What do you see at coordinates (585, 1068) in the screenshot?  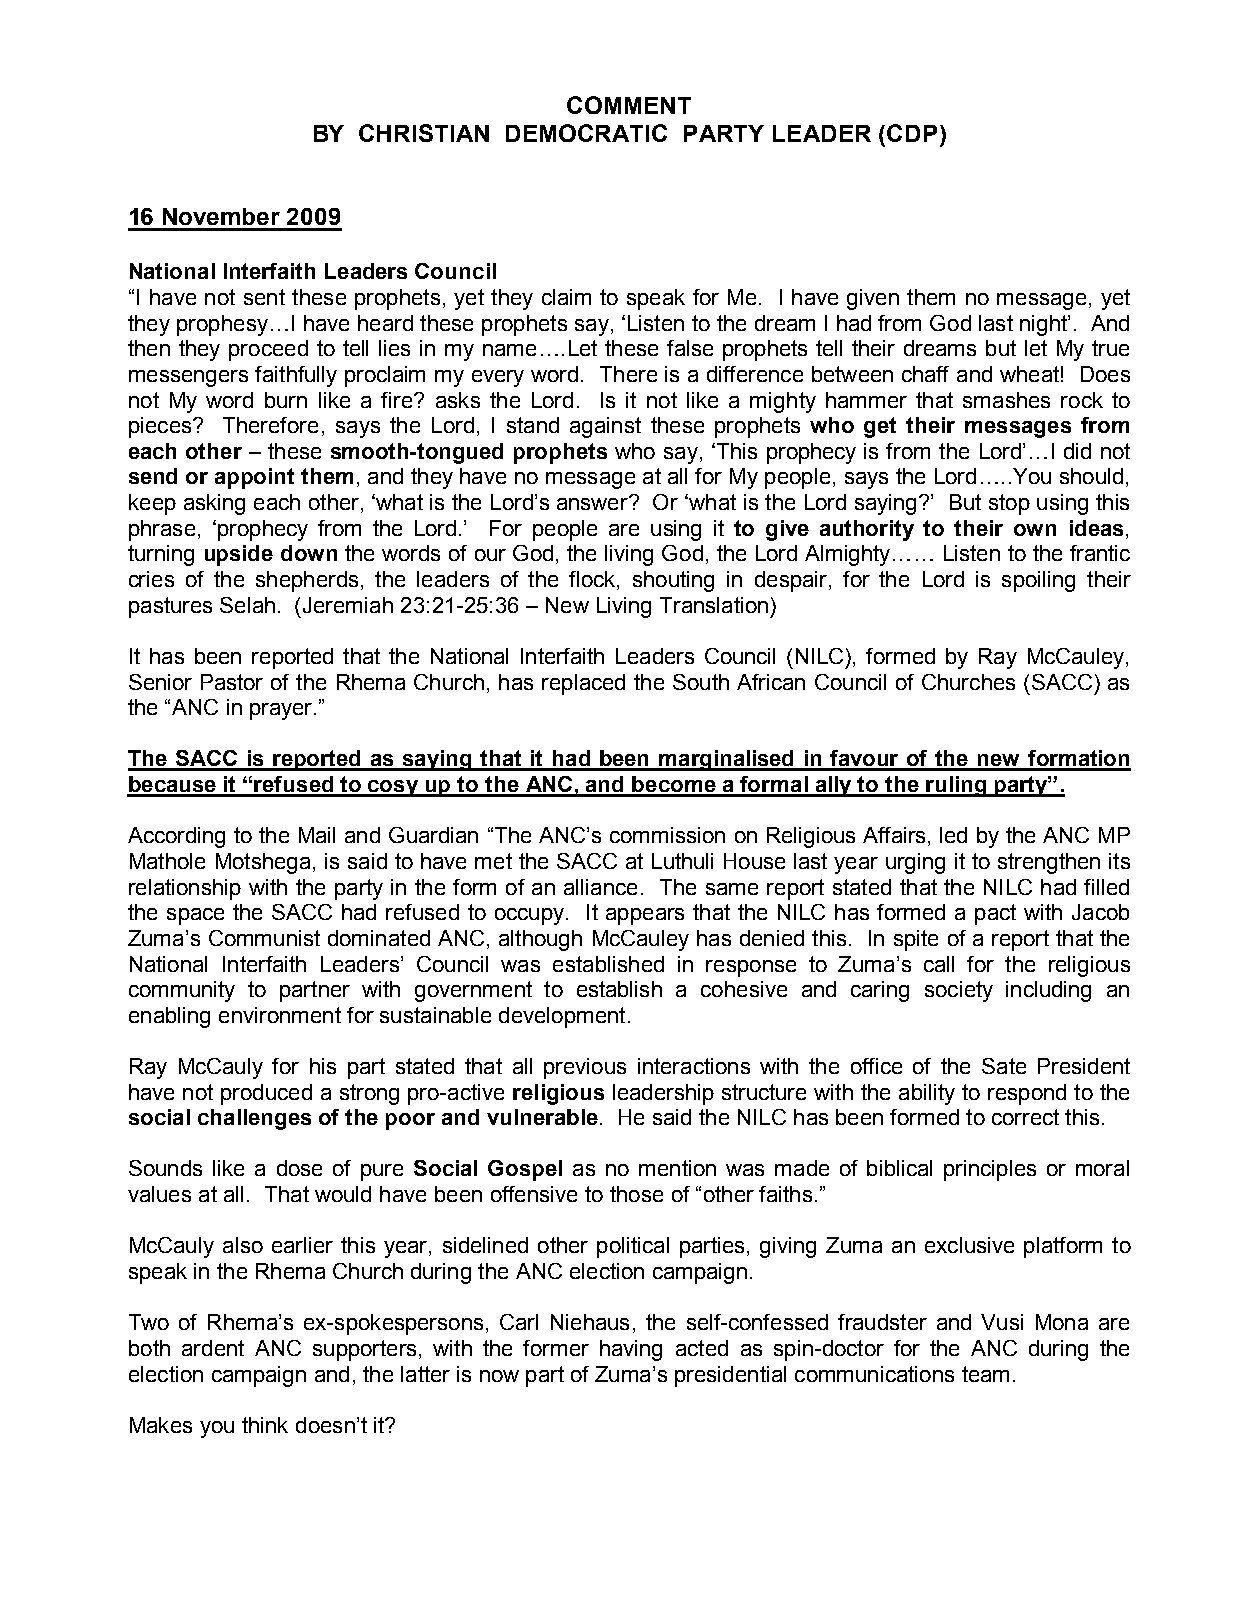 I see `previous` at bounding box center [585, 1068].
